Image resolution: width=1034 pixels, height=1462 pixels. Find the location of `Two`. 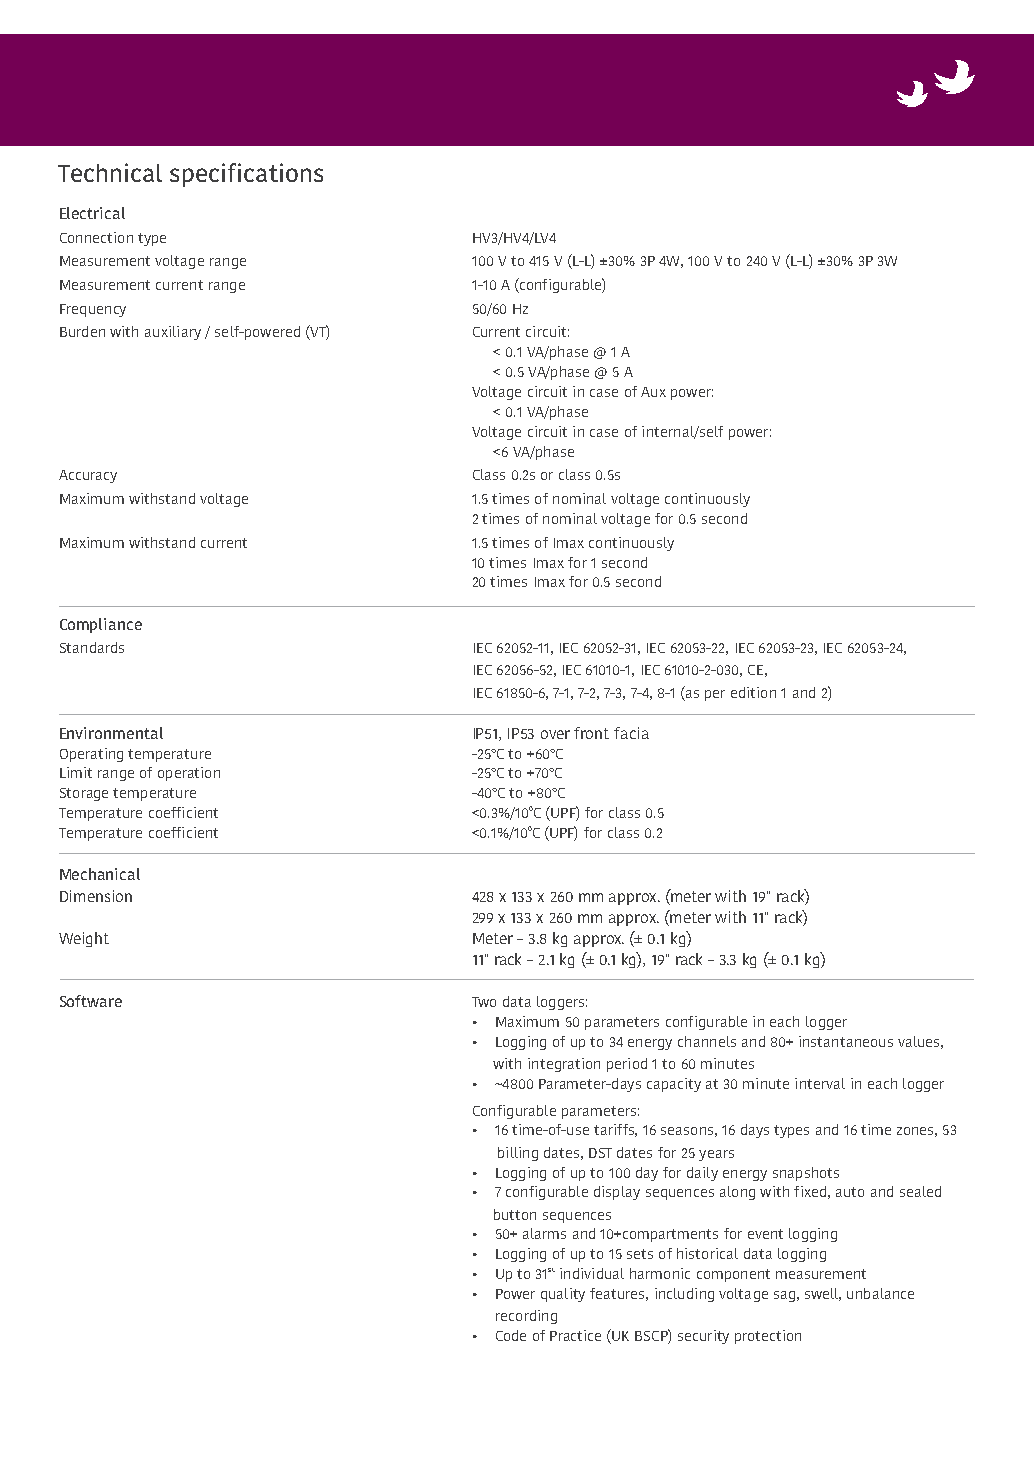

Two is located at coordinates (484, 1002).
